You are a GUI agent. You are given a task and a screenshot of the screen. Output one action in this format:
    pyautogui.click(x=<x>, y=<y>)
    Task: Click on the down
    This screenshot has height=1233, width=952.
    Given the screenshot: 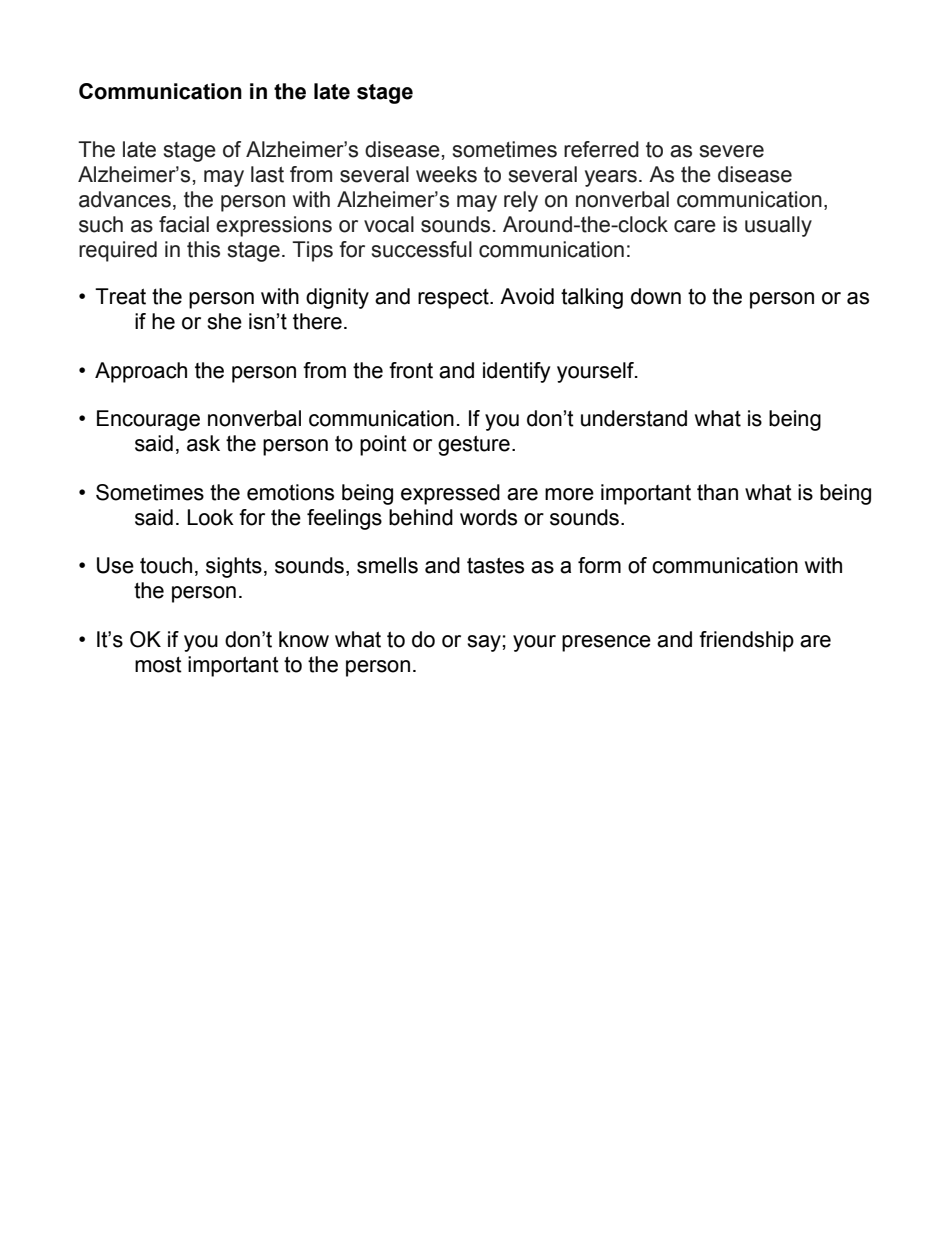 What is the action you would take?
    pyautogui.click(x=656, y=296)
